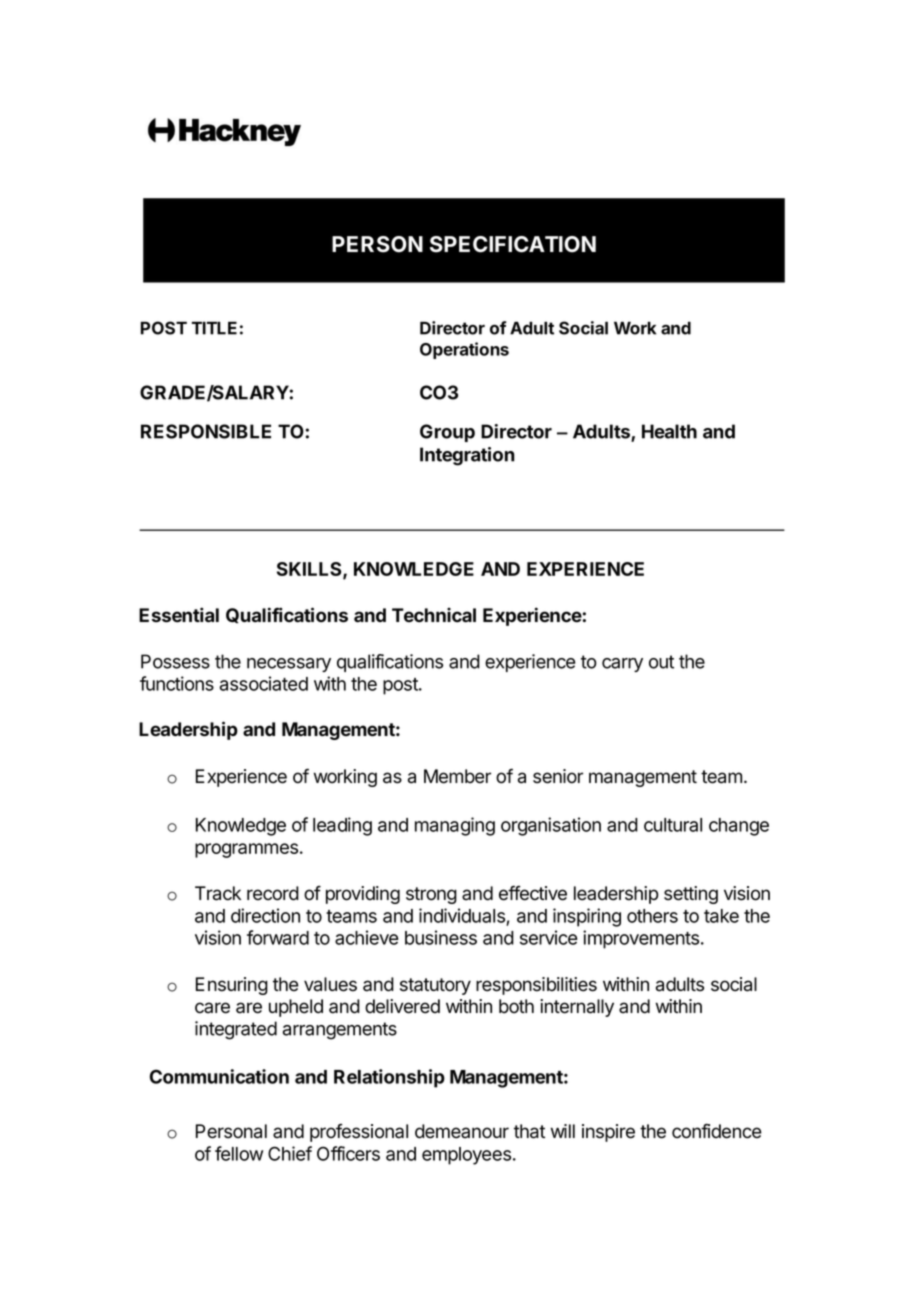 Image resolution: width=924 pixels, height=1308 pixels. Describe the element at coordinates (265, 915) in the screenshot. I see `direction` at that location.
